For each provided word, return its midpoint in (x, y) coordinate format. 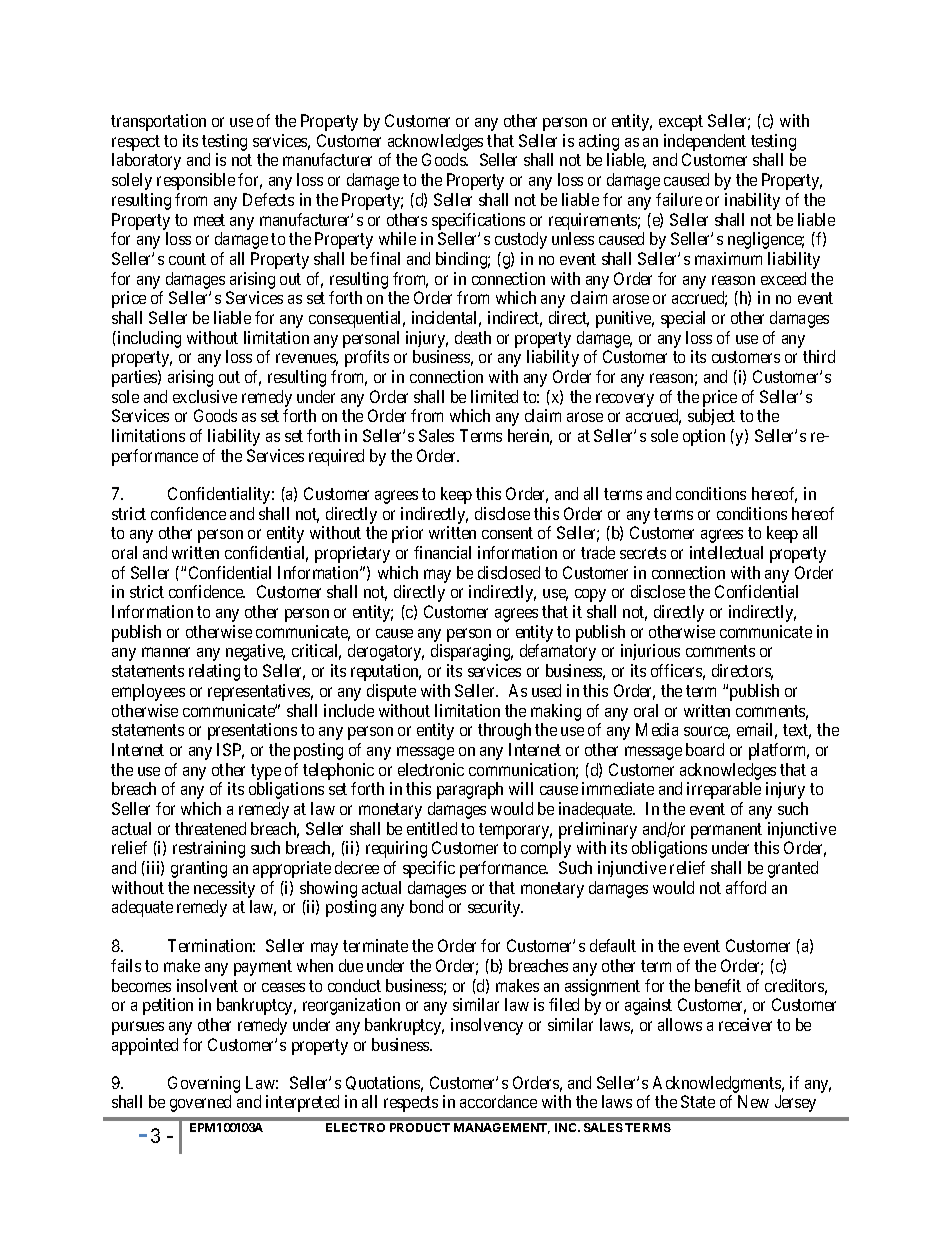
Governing (204, 1084)
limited (494, 396)
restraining (209, 849)
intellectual (726, 552)
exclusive (205, 396)
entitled (432, 828)
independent (705, 142)
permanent (726, 832)
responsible (196, 181)
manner (166, 652)
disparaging (472, 652)
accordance (498, 1101)
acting (599, 142)
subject (711, 417)
